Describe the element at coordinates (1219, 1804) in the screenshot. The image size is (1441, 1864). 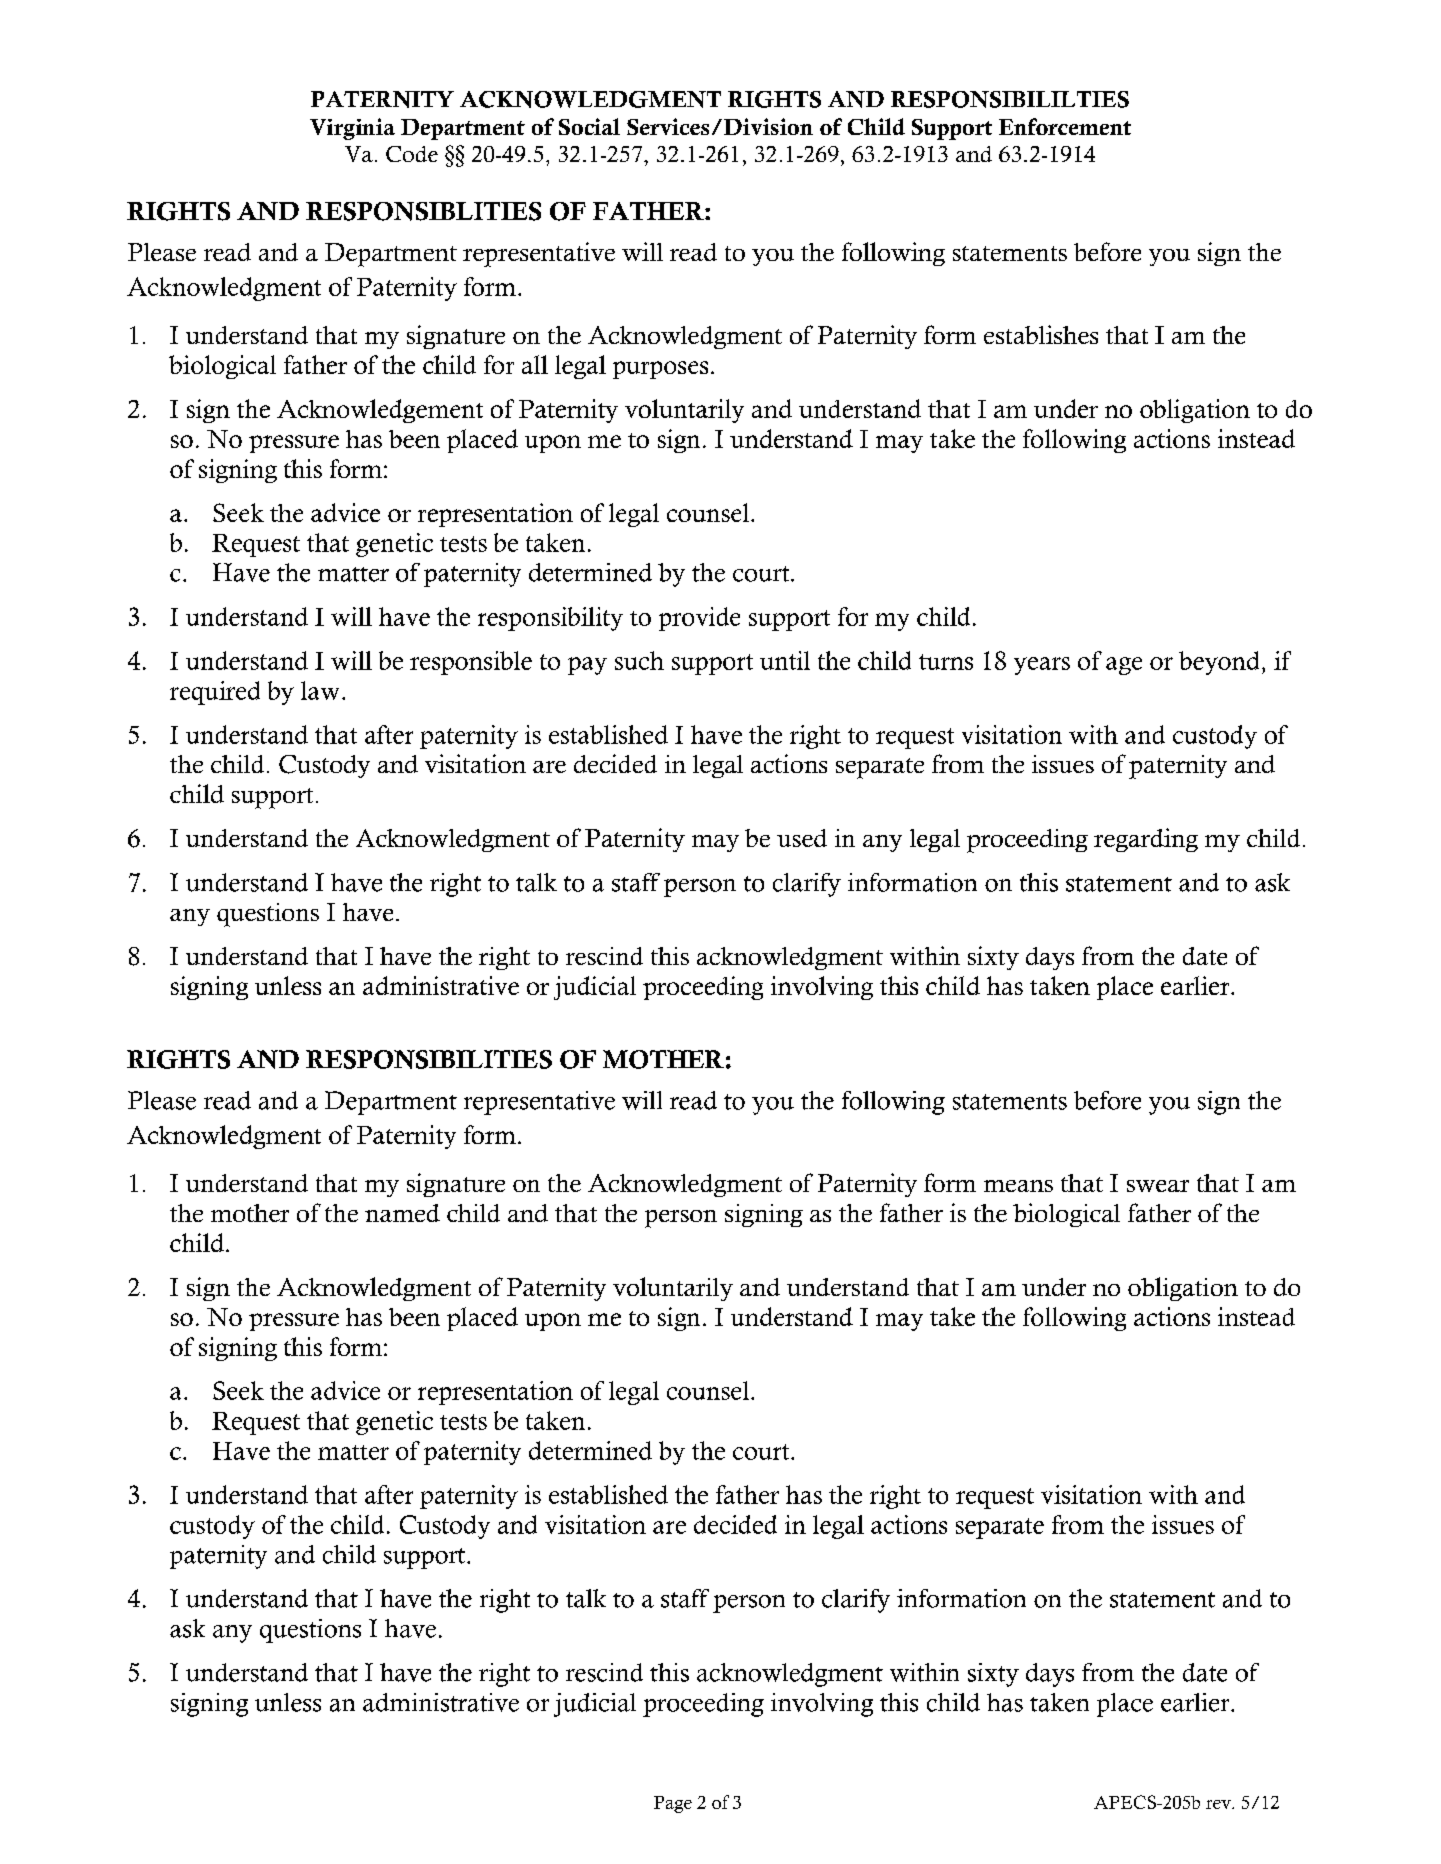
I see `rev` at that location.
